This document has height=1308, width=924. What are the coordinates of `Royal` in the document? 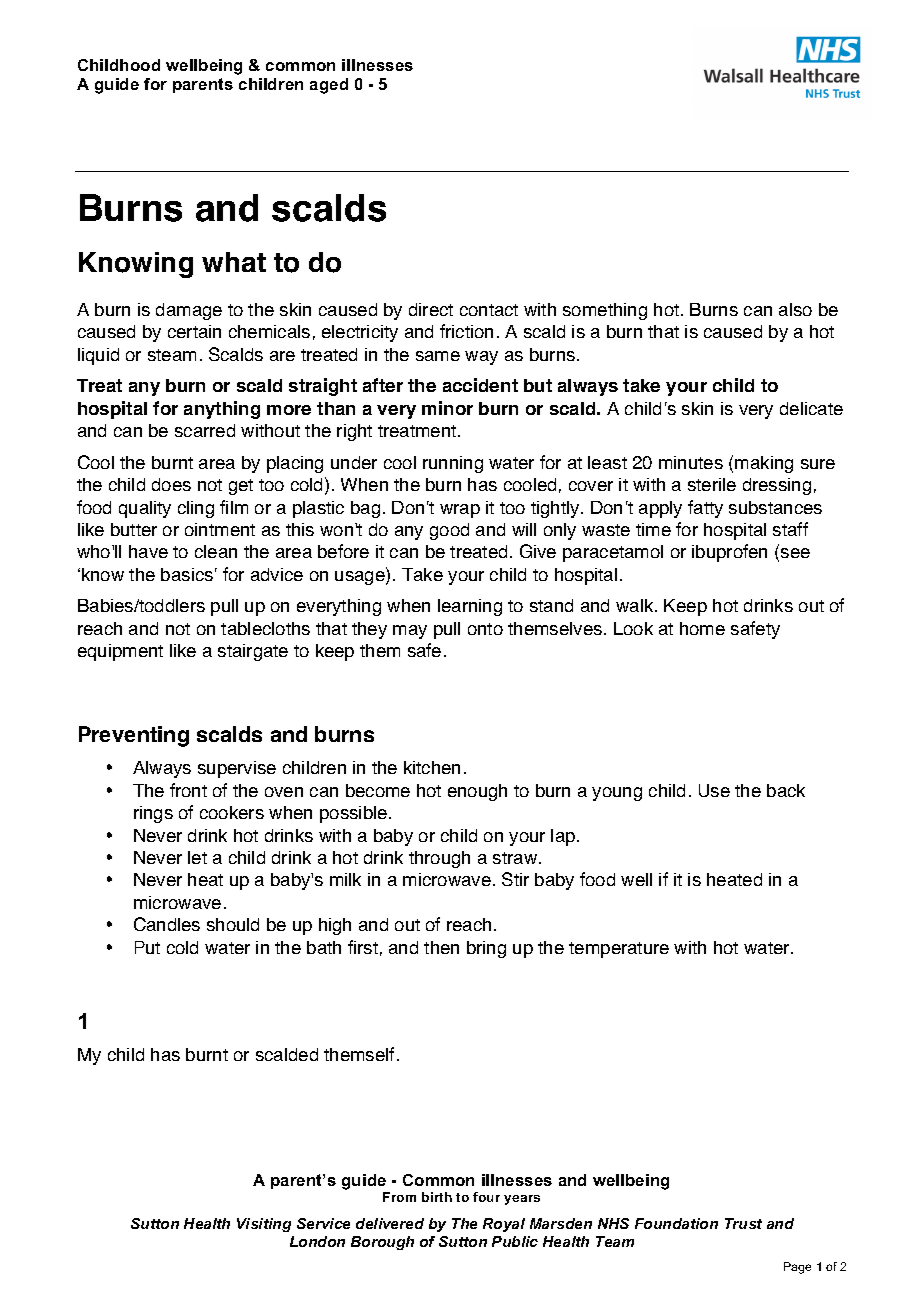 It's located at (504, 1225).
